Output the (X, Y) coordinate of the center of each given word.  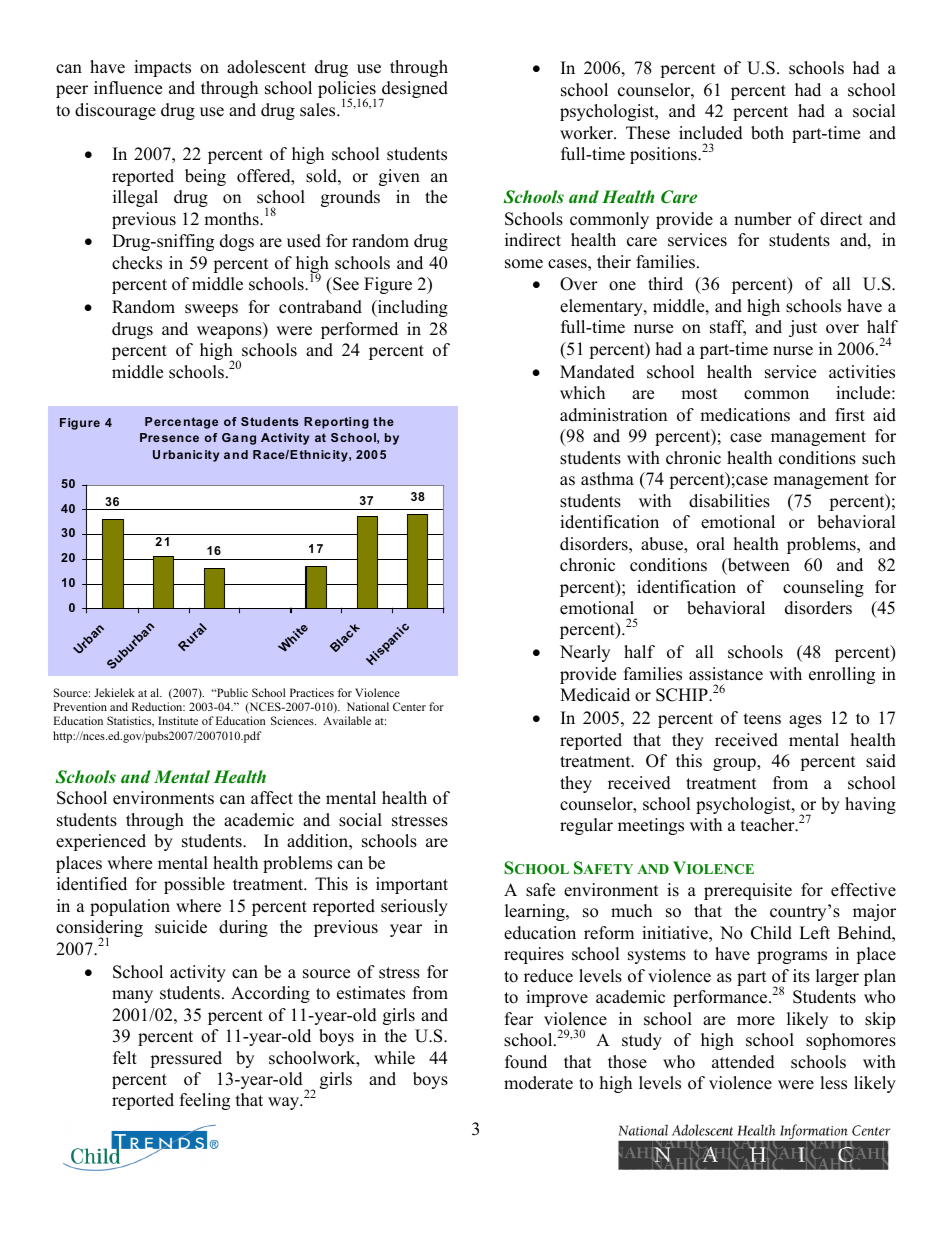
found (526, 1062)
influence (128, 88)
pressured (186, 1059)
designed (414, 91)
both (767, 133)
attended (743, 1062)
